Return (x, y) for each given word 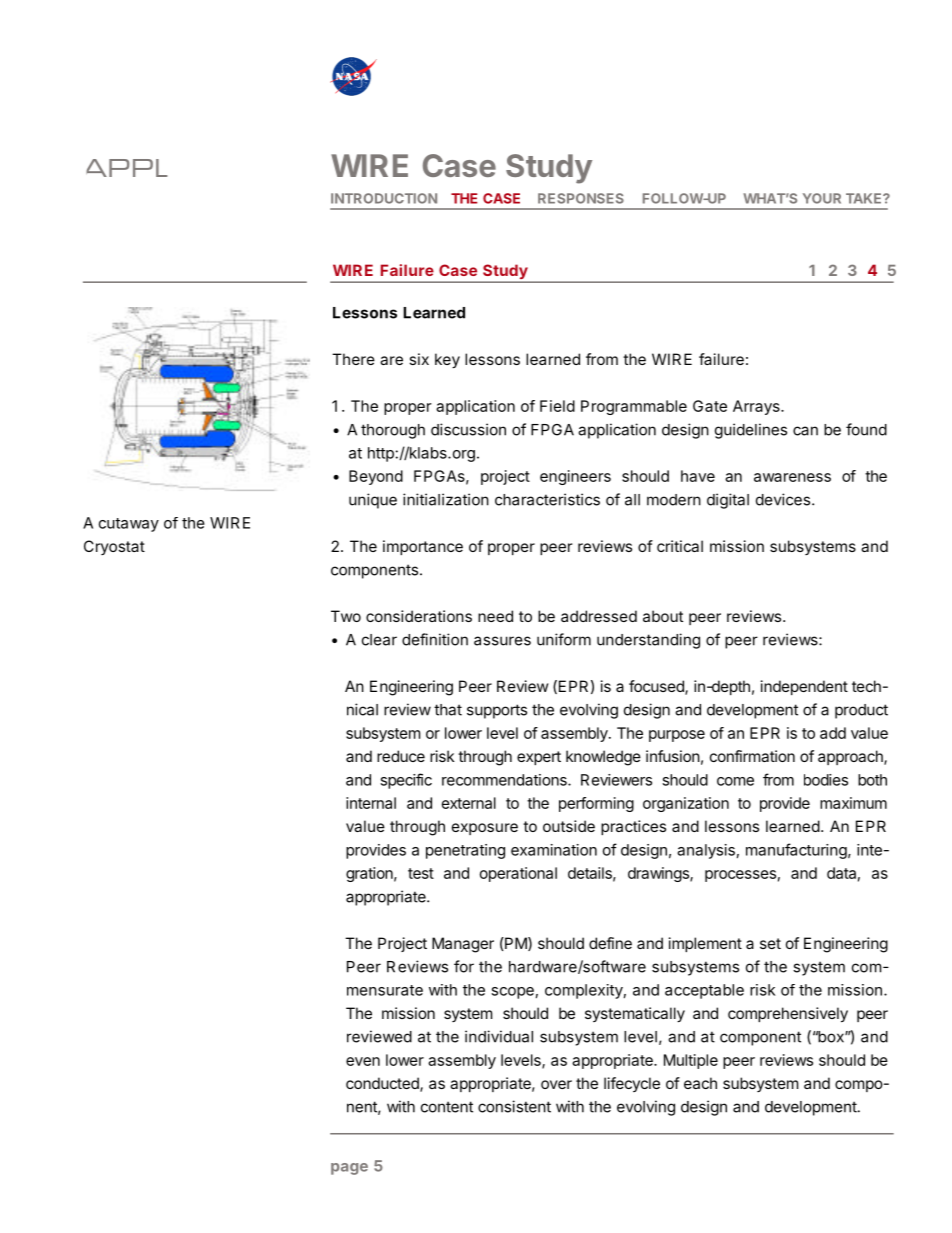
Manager (463, 945)
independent (804, 687)
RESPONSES (581, 198)
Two (346, 616)
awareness (792, 477)
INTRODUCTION (384, 198)
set (770, 943)
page (349, 1169)
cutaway (129, 525)
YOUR (822, 198)
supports (497, 711)
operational (518, 874)
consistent (514, 1106)
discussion (468, 429)
